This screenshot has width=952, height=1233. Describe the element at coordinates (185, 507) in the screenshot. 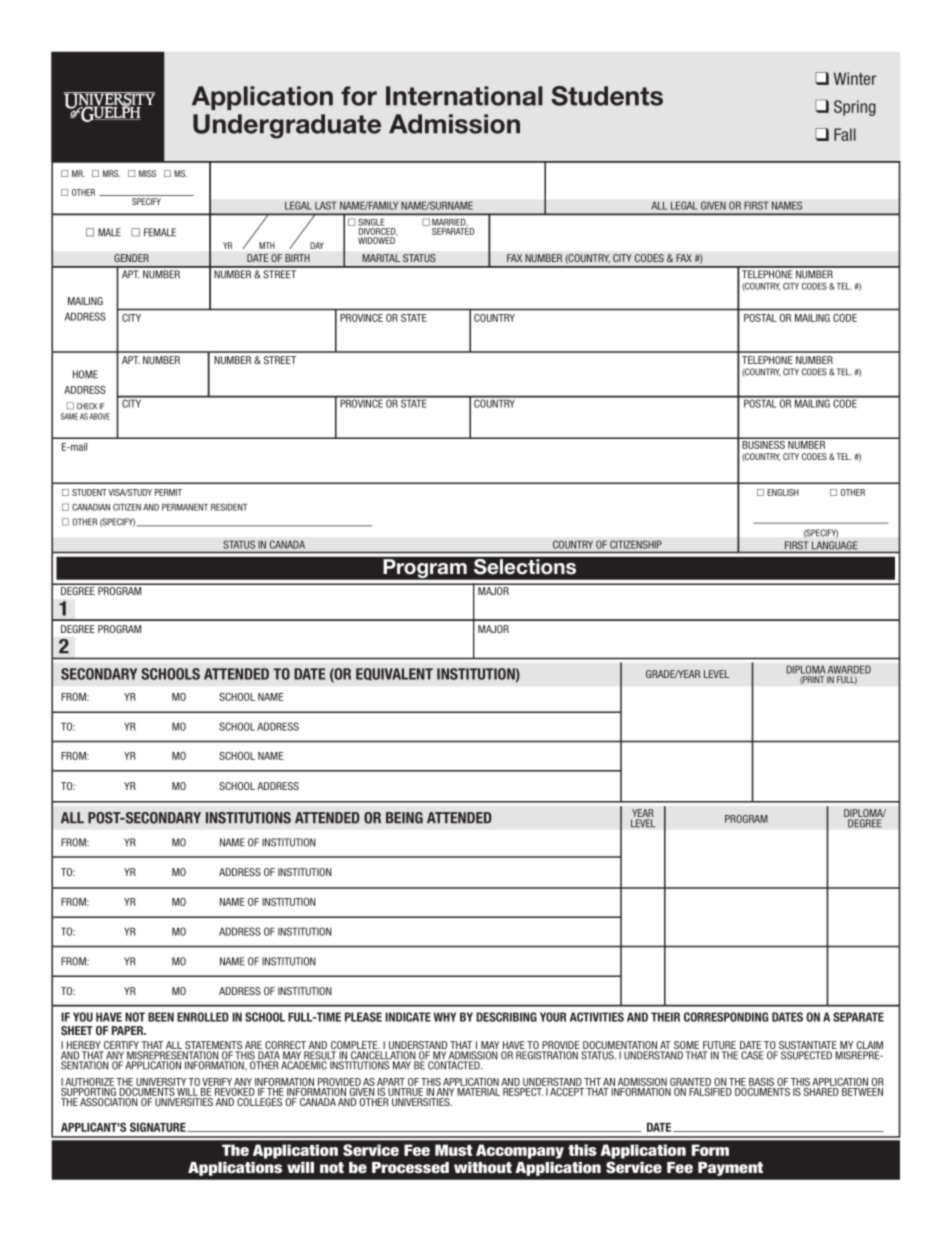

I see `PERMANENT` at that location.
